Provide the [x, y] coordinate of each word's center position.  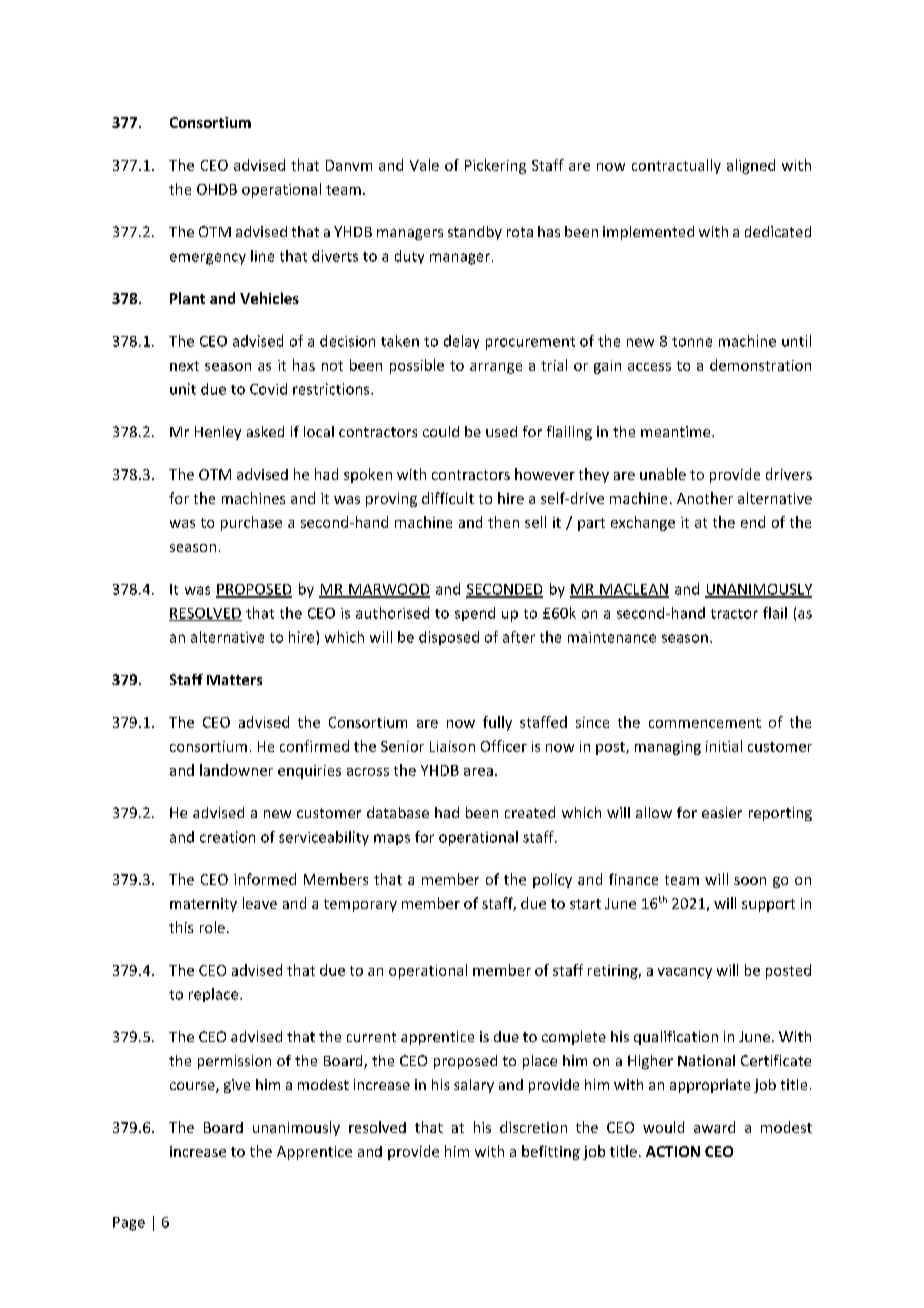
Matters [234, 680]
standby [475, 233]
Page [129, 1224]
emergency [208, 259]
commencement [705, 723]
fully [497, 723]
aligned [751, 166]
